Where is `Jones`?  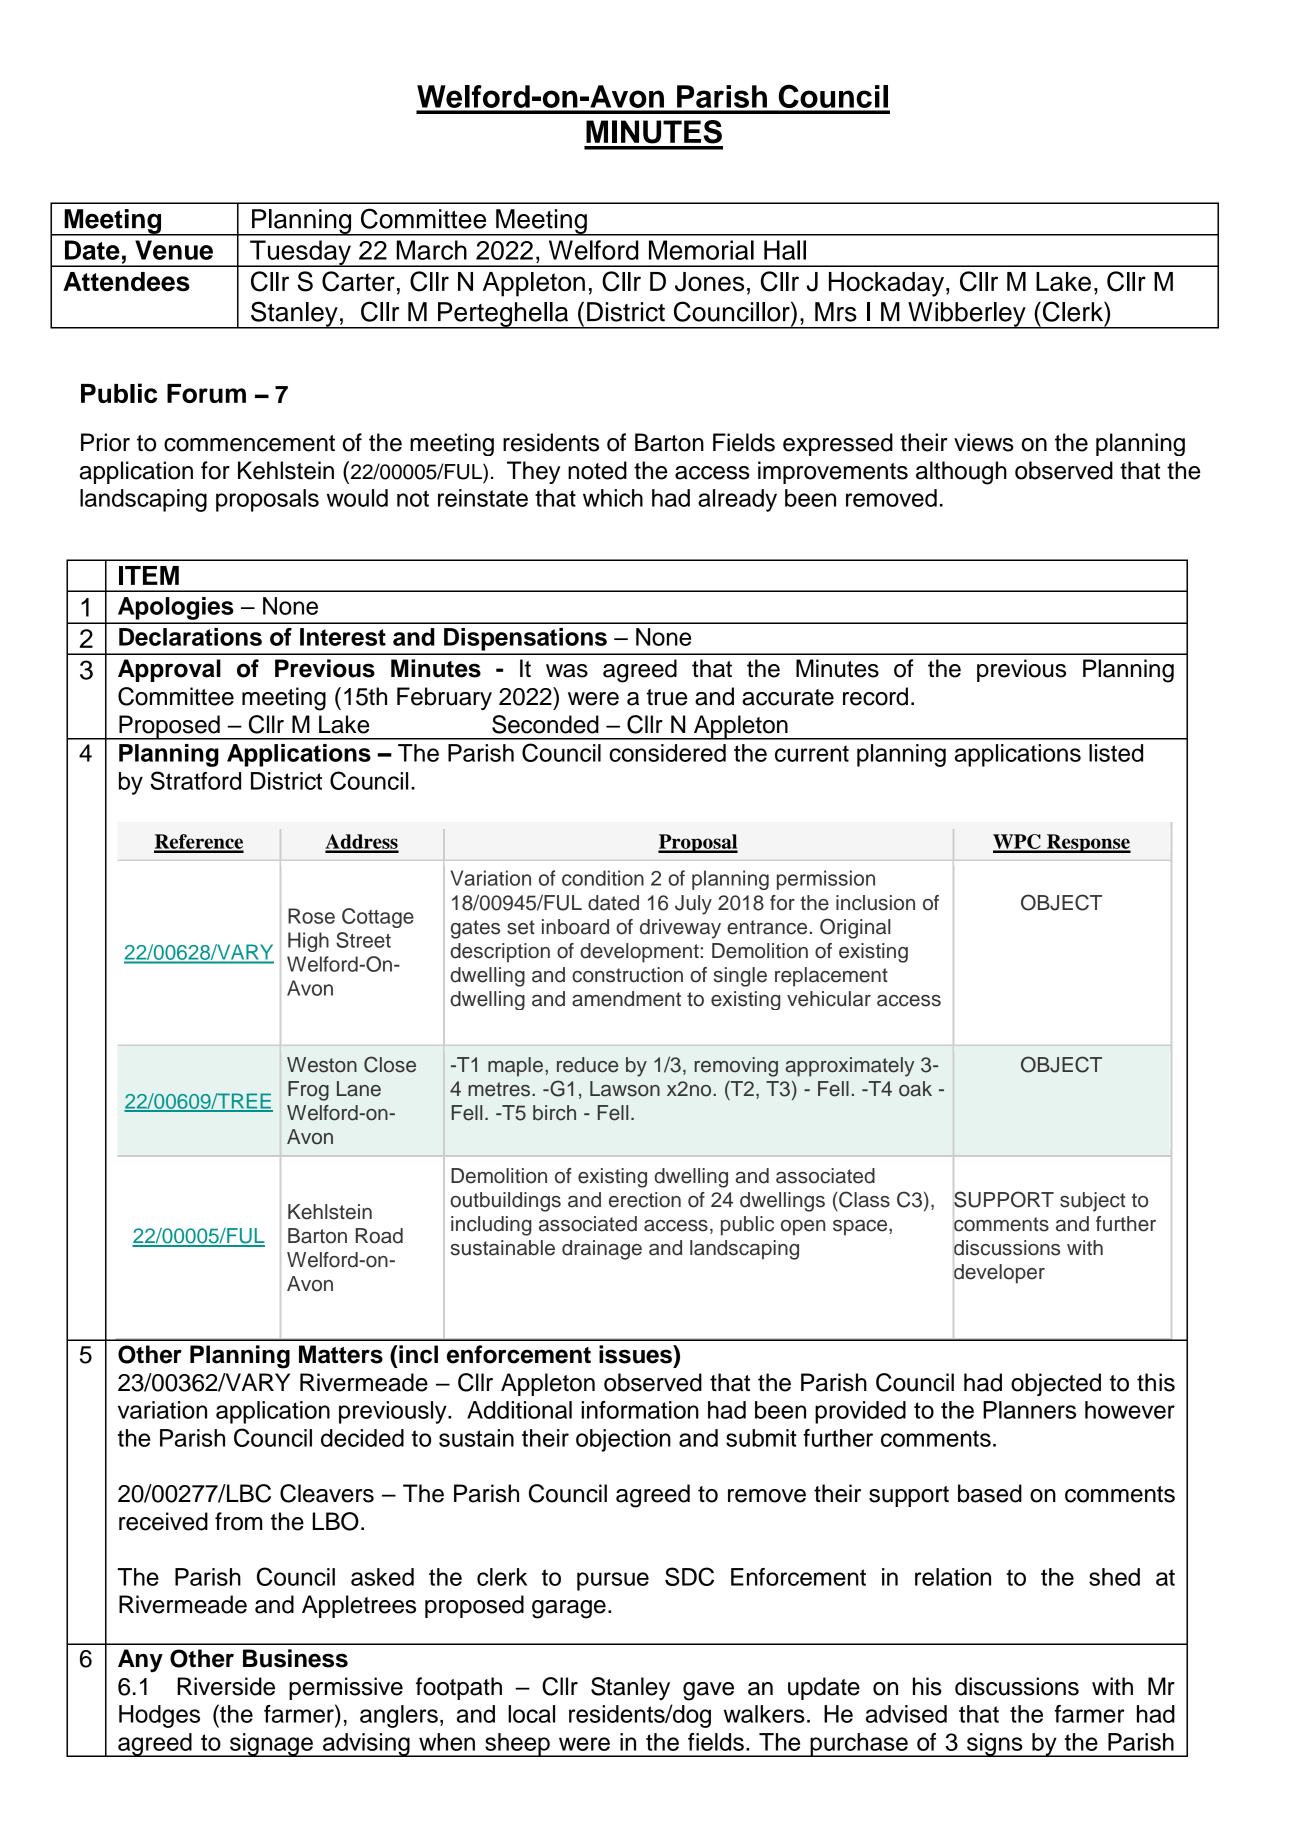
Jones is located at coordinates (709, 282).
